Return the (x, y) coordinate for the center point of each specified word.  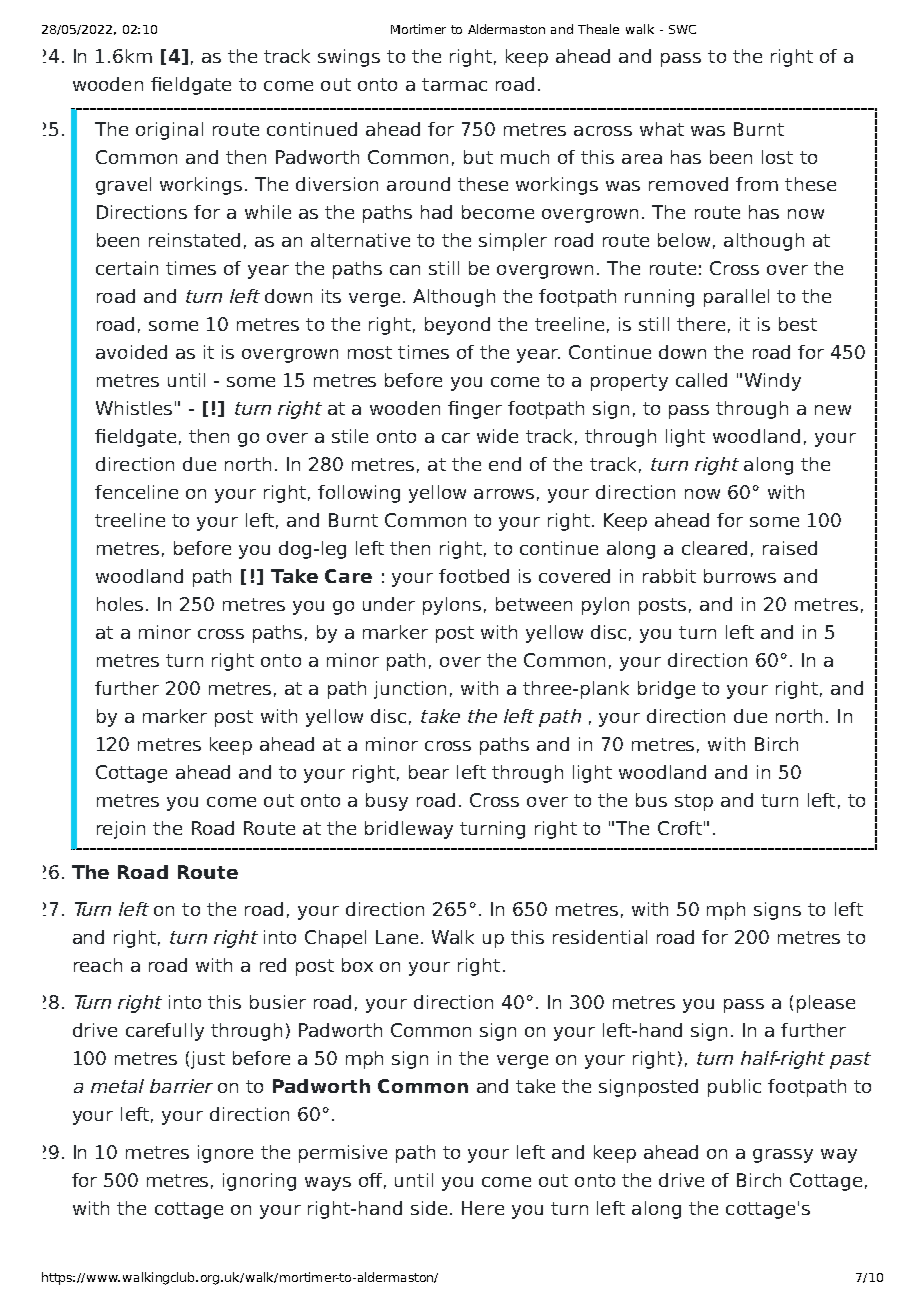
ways (328, 1184)
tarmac (454, 84)
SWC (682, 29)
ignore (225, 1154)
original (169, 131)
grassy (783, 1156)
